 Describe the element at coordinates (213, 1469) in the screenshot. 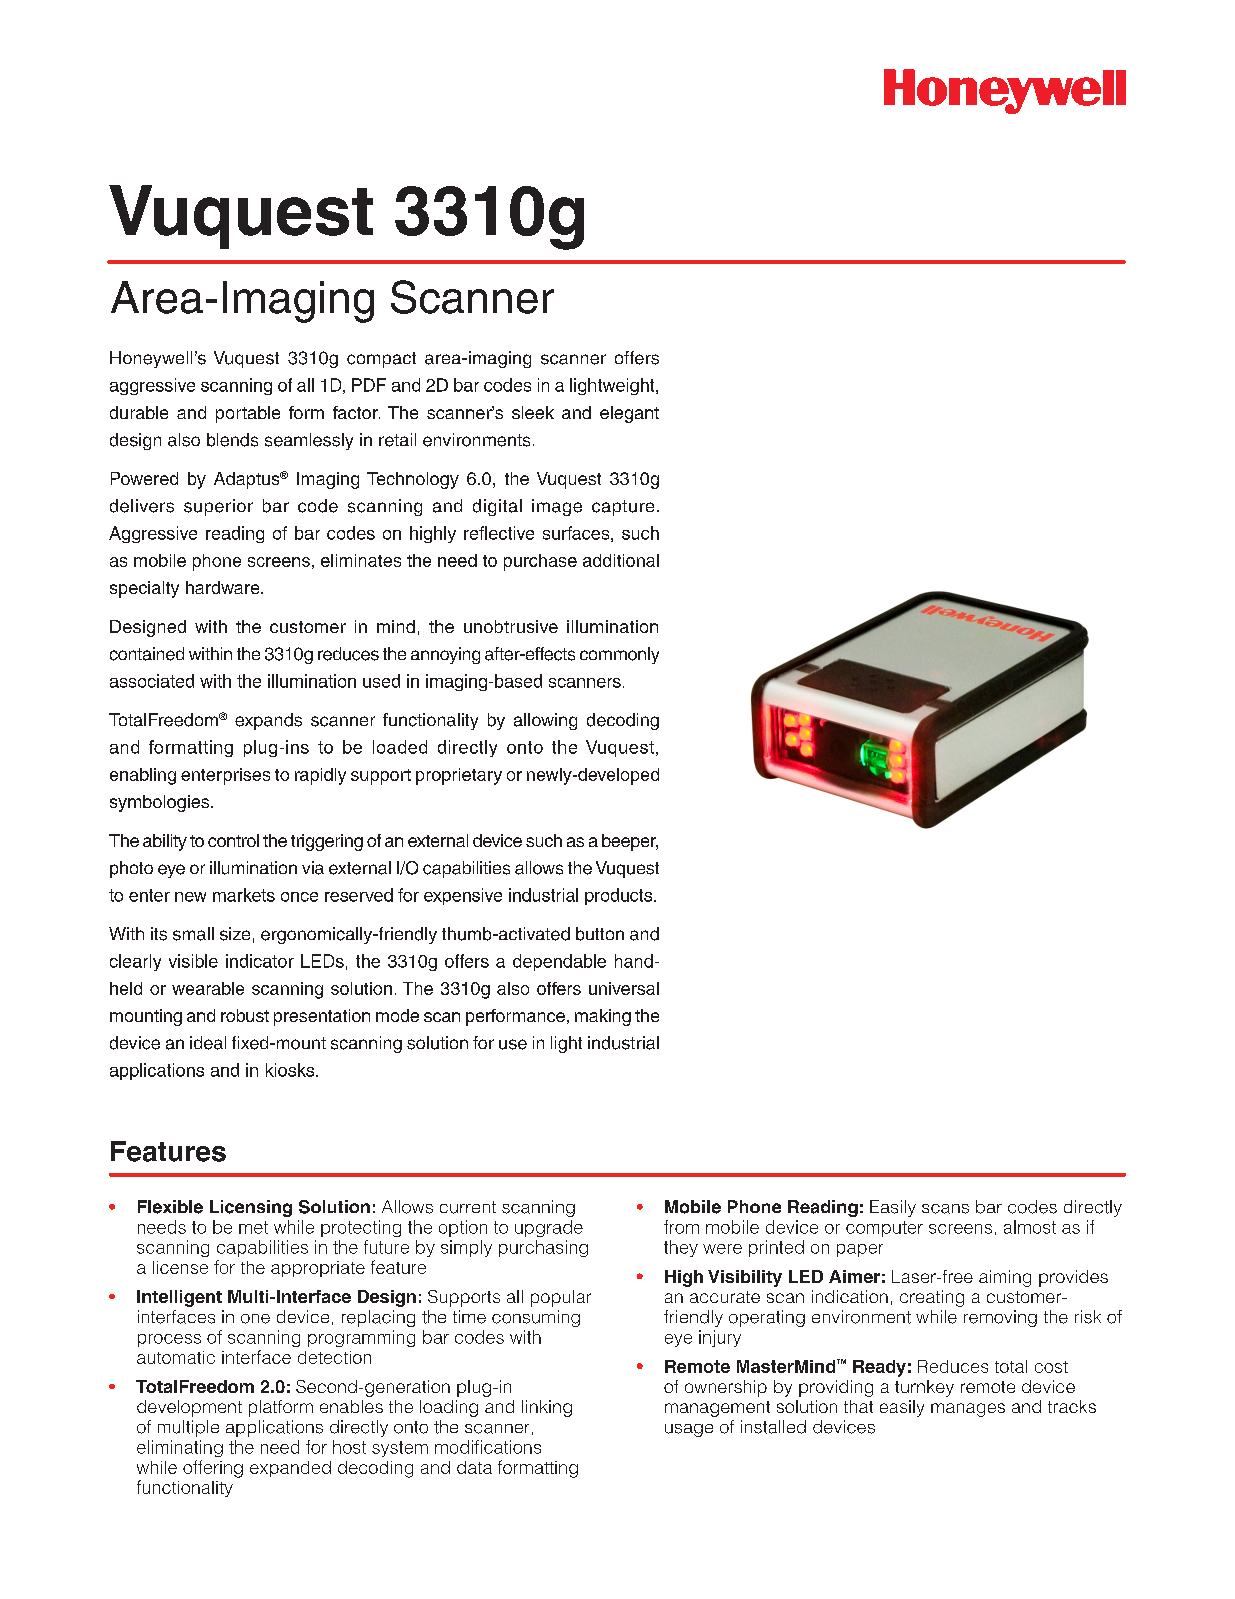

I see `offering` at that location.
